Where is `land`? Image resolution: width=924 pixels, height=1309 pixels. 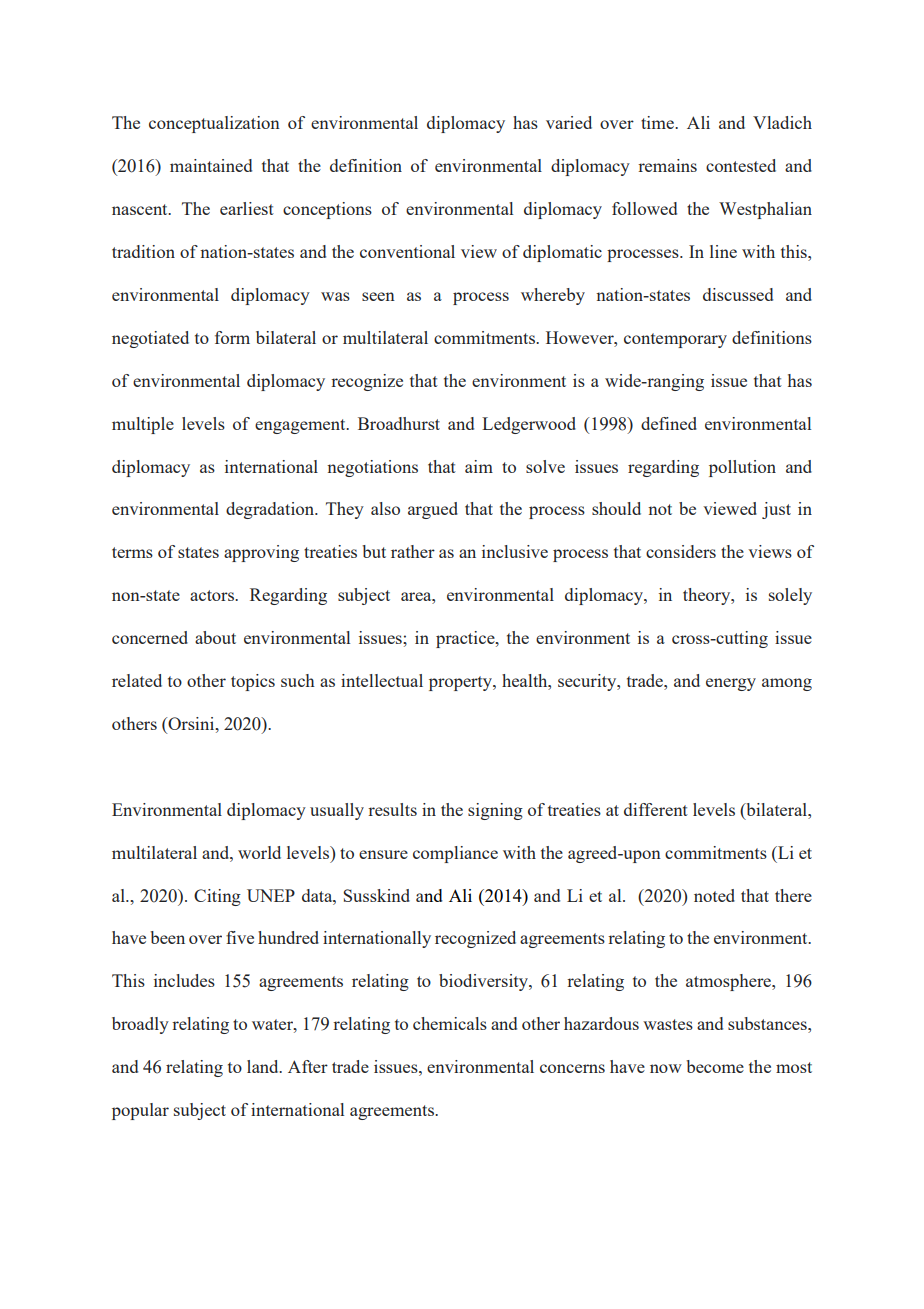
land is located at coordinates (264, 1066).
